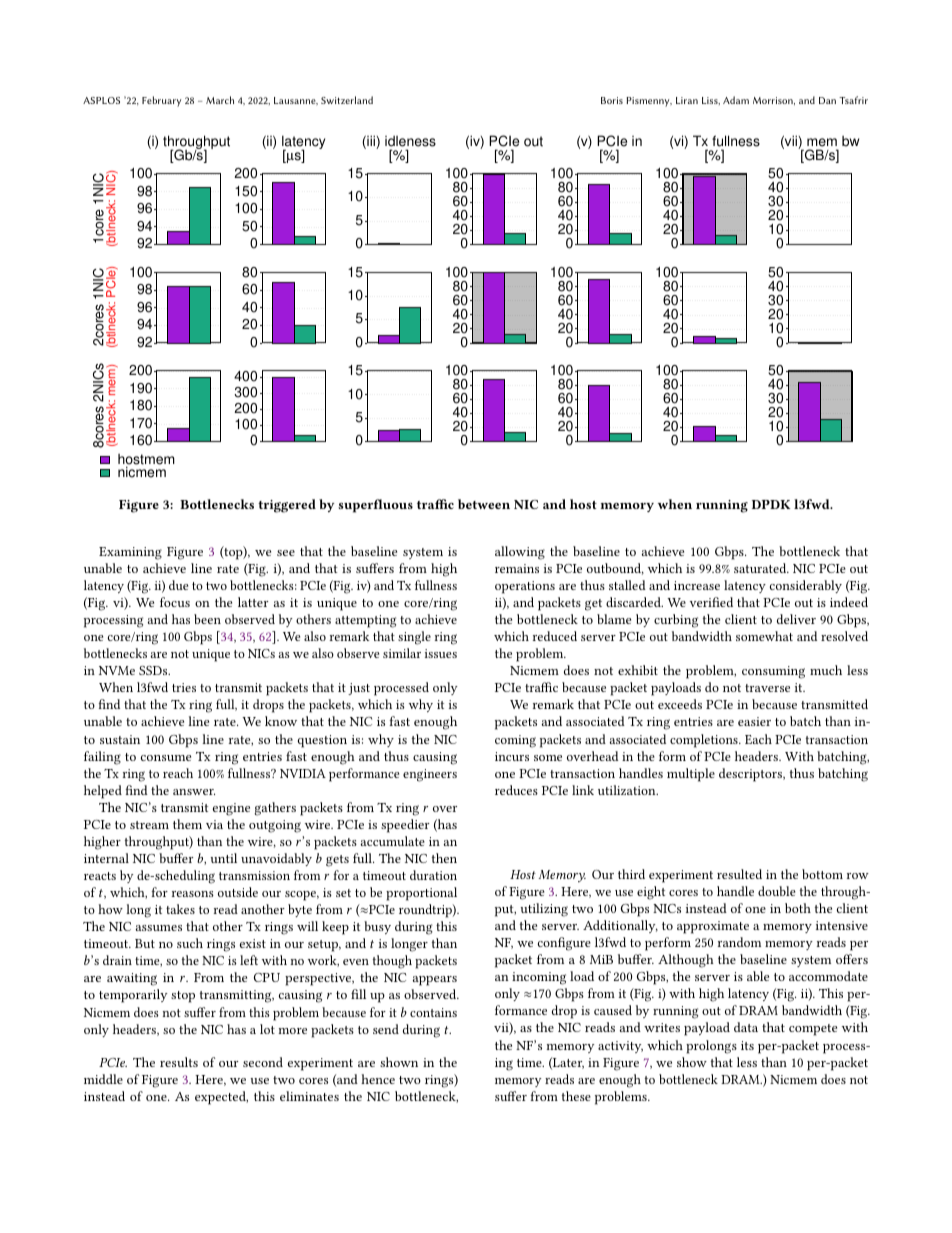  What do you see at coordinates (161, 101) in the screenshot?
I see `February` at bounding box center [161, 101].
